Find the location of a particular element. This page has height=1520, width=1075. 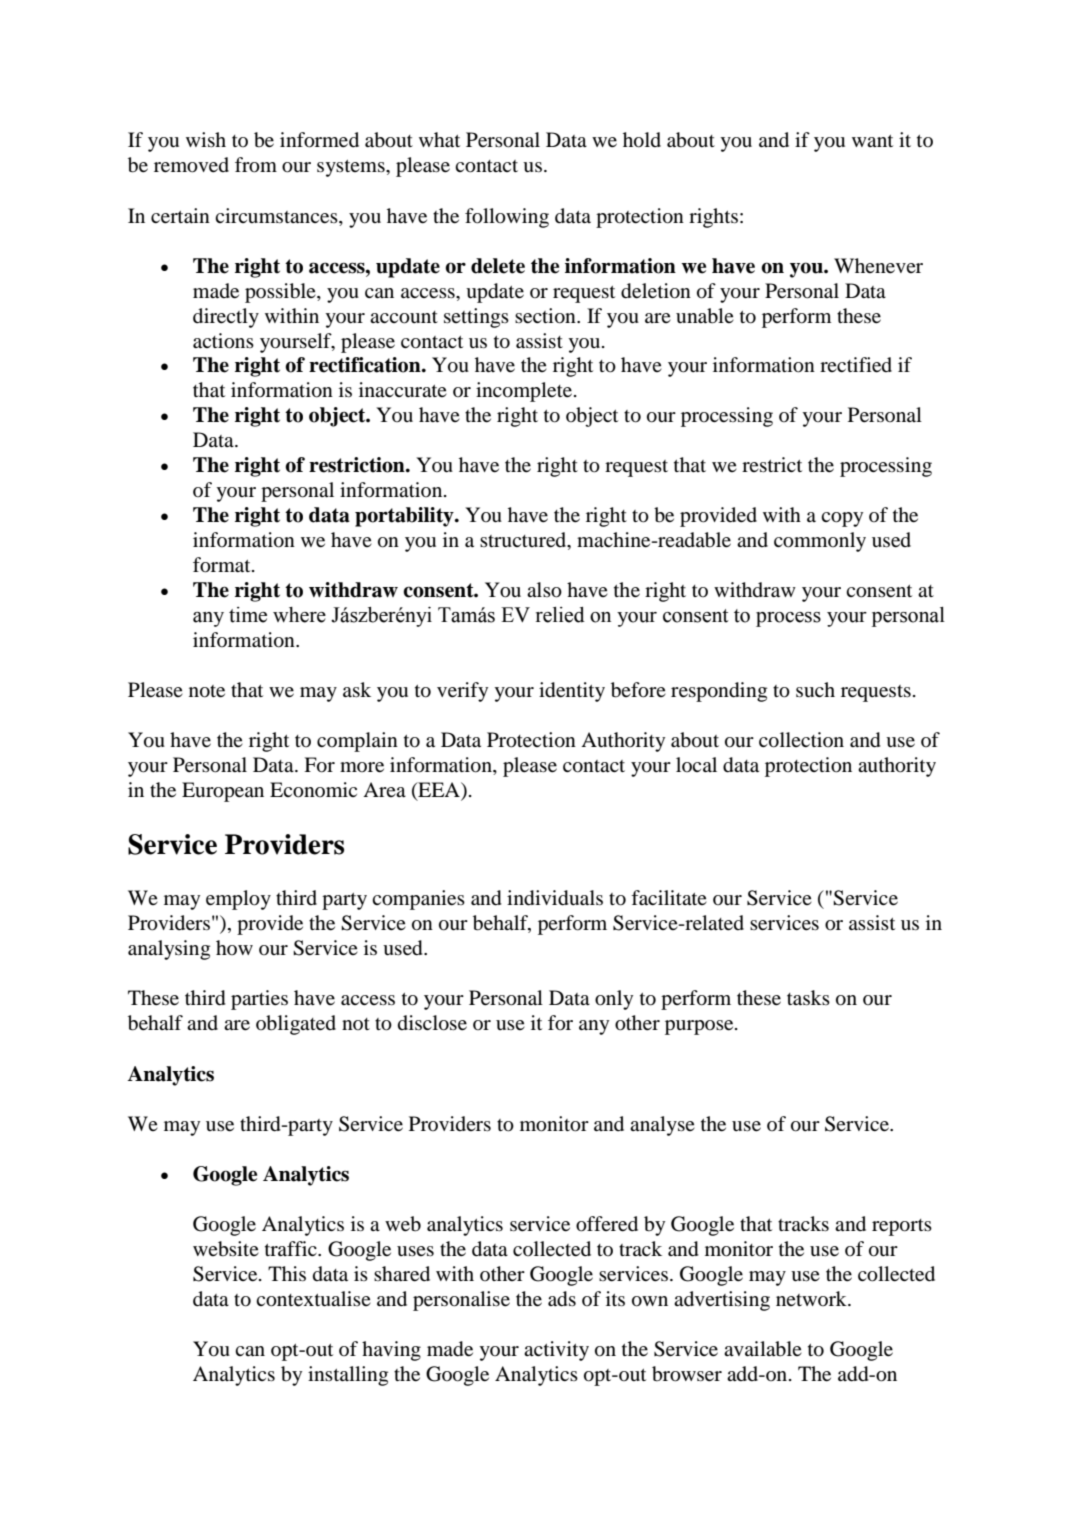

structured is located at coordinates (524, 541).
